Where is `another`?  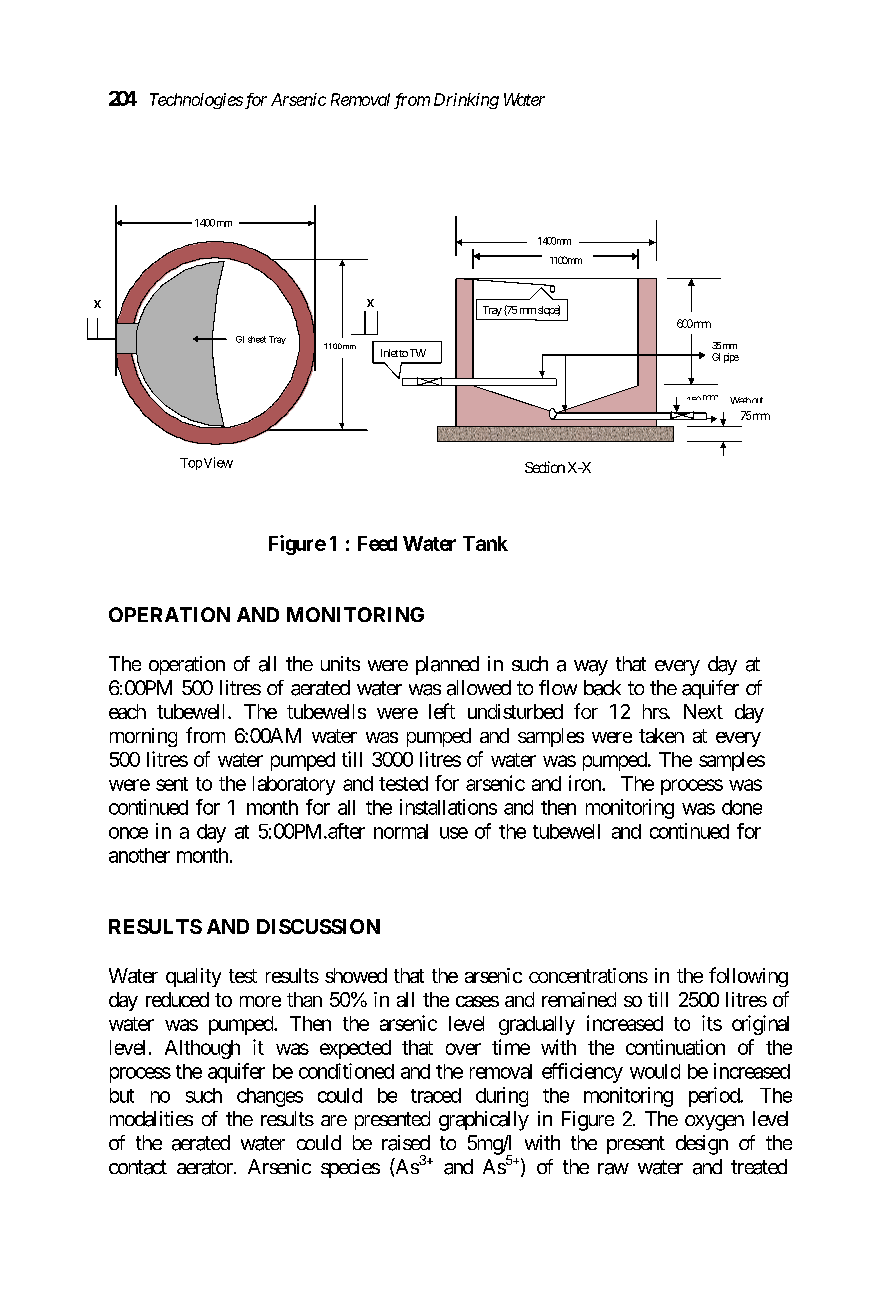 another is located at coordinates (139, 855).
